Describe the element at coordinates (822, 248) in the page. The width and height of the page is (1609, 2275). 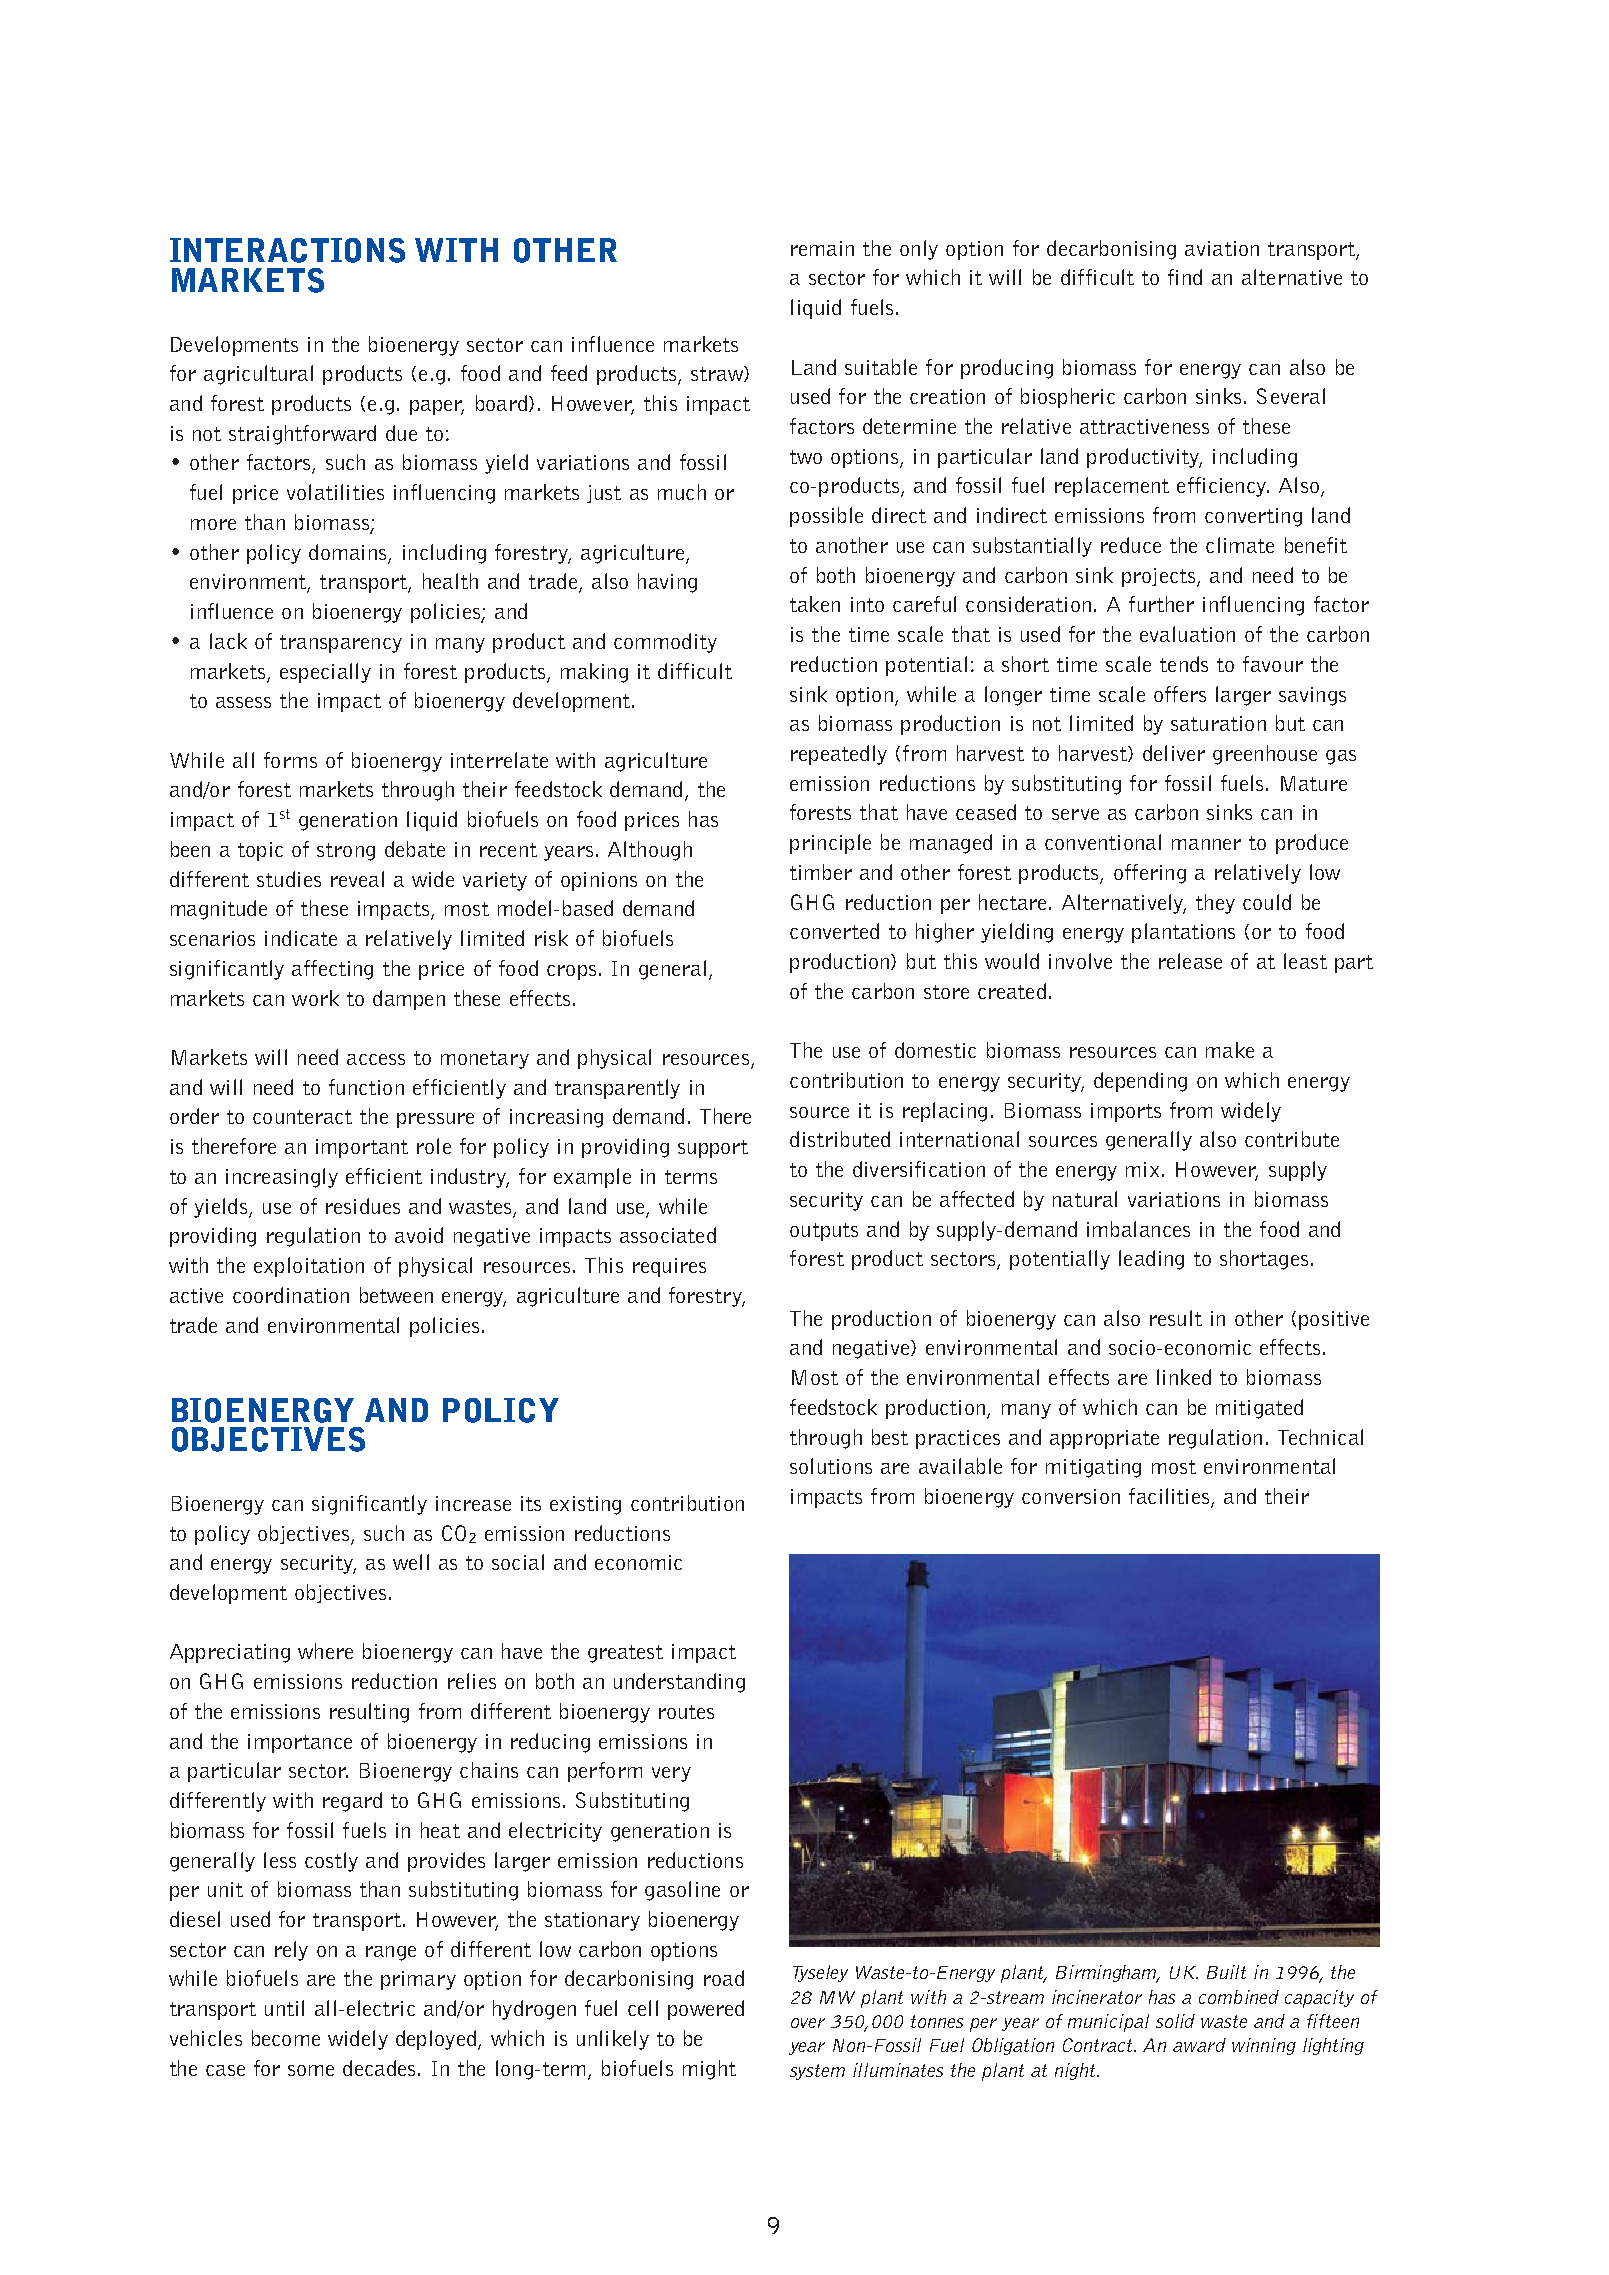
I see `remain` at that location.
